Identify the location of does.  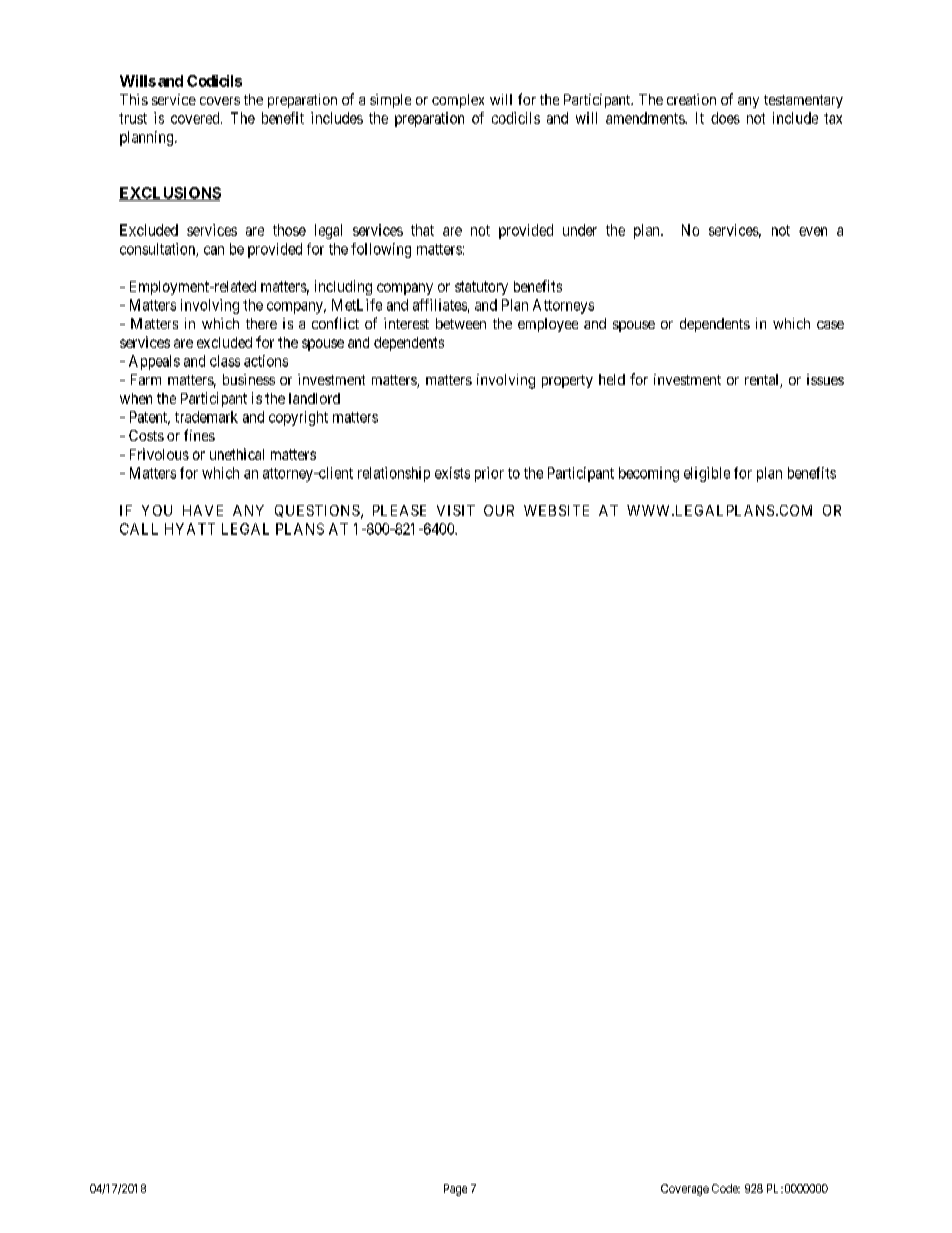
(725, 118).
